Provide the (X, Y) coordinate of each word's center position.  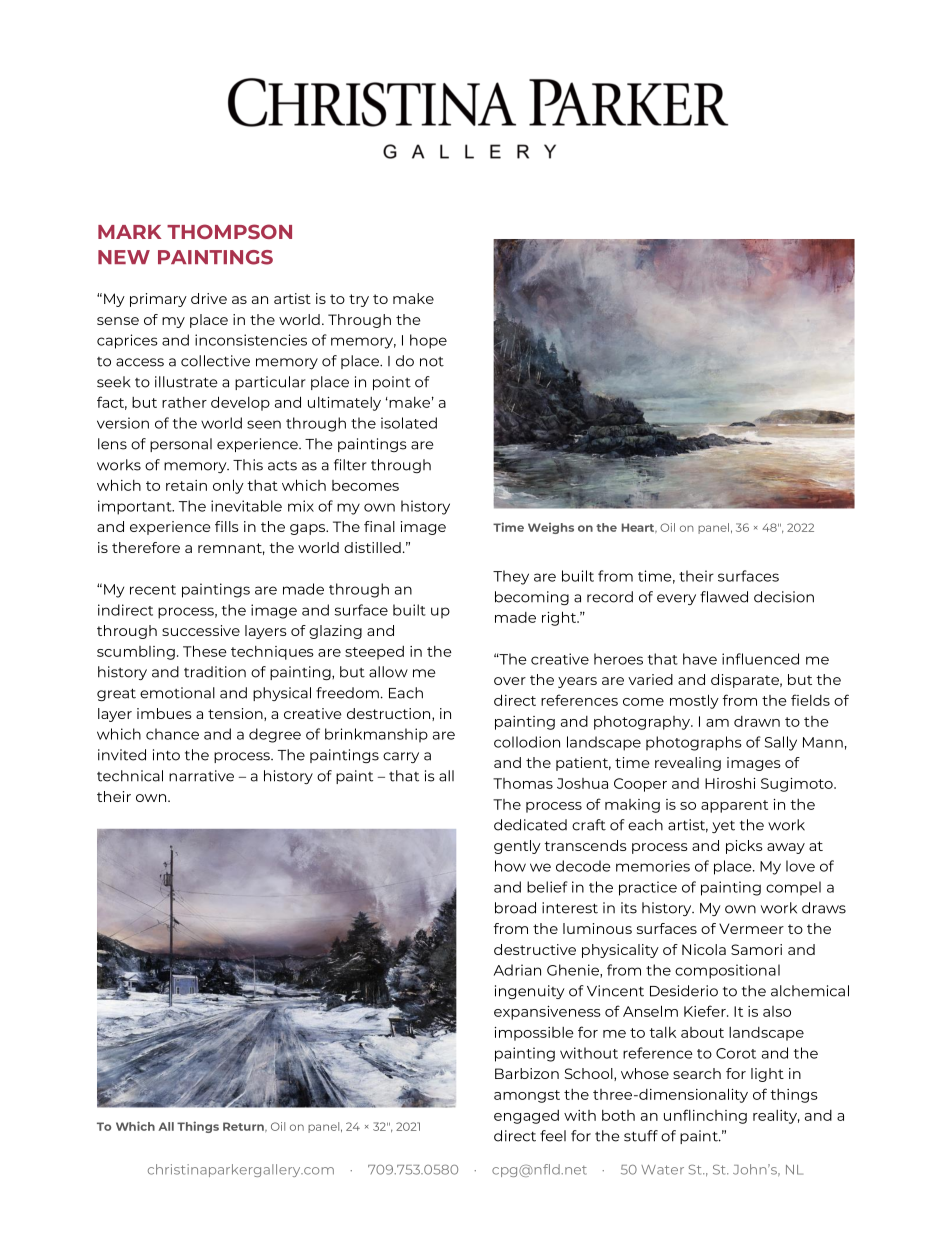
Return (244, 1127)
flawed (724, 597)
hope (428, 341)
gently (517, 847)
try (359, 300)
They (511, 577)
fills (227, 526)
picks (744, 847)
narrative (201, 776)
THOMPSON (229, 231)
